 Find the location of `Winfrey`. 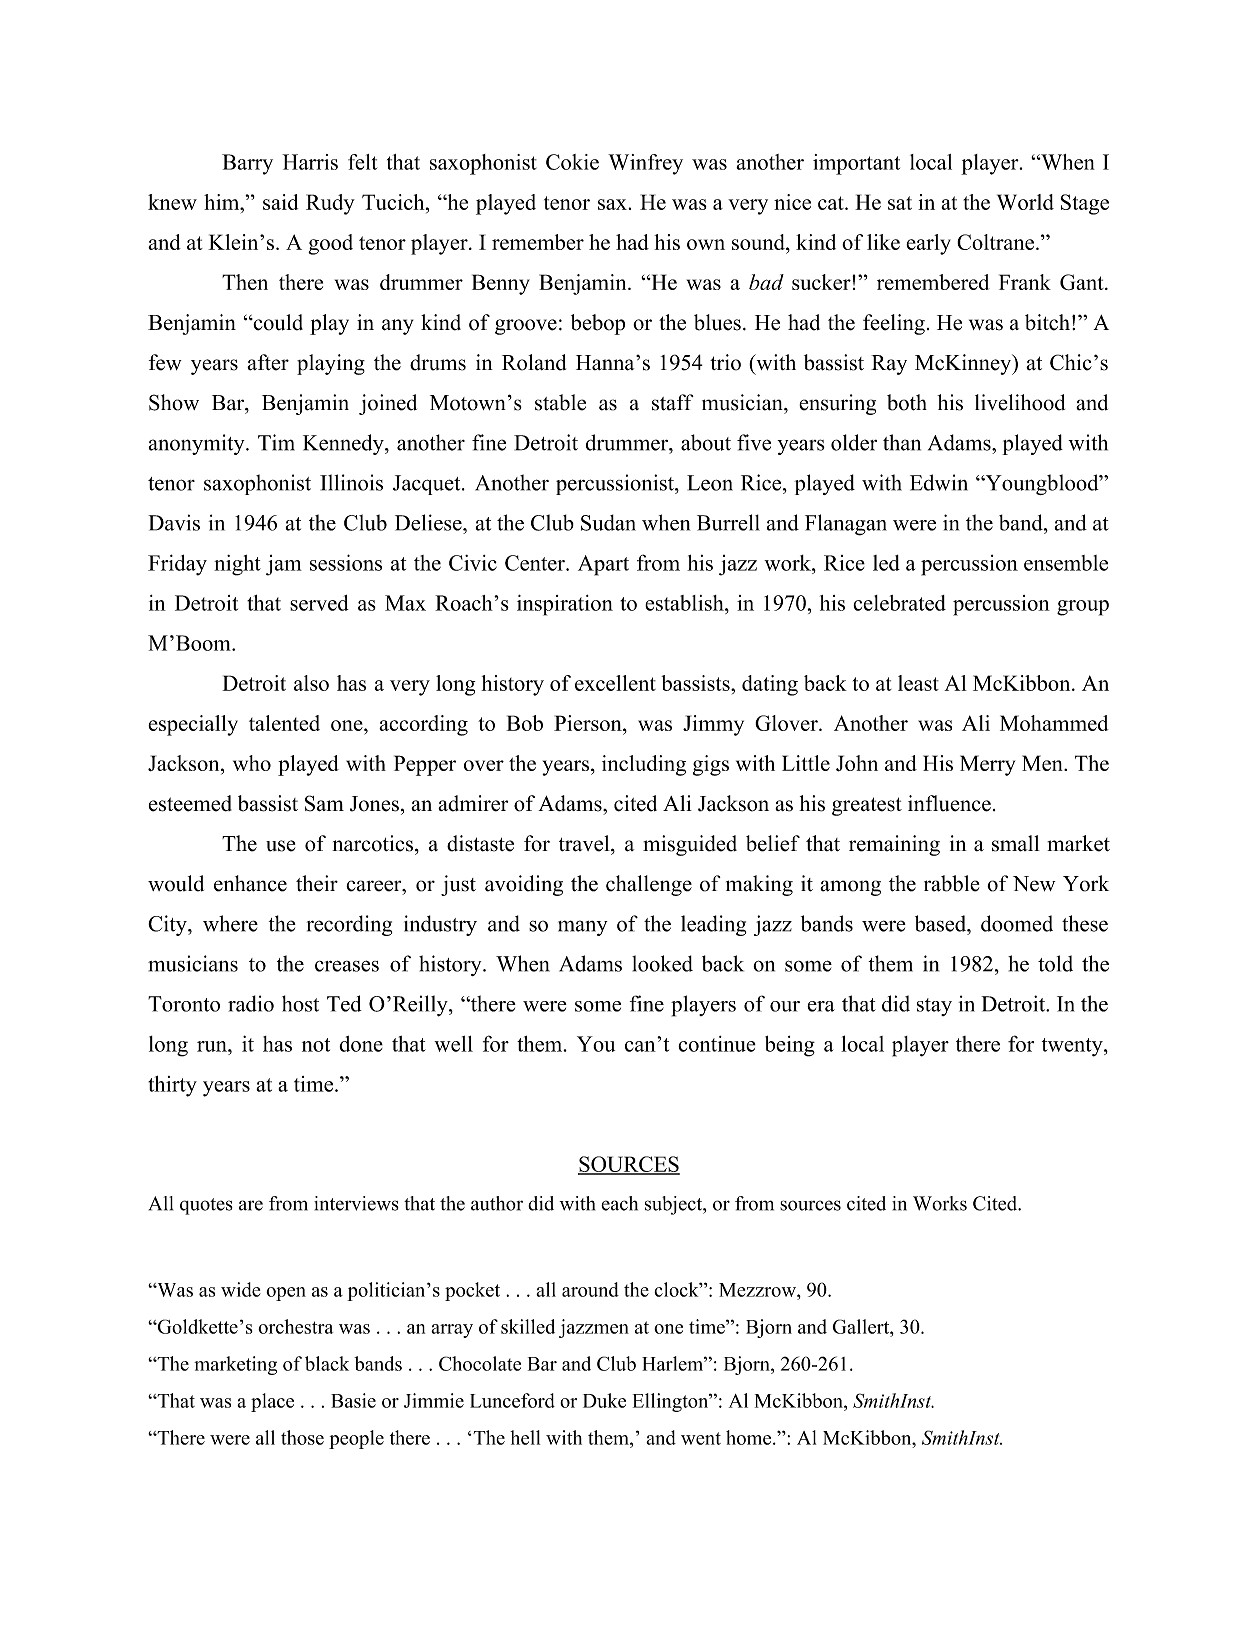

Winfrey is located at coordinates (645, 164).
